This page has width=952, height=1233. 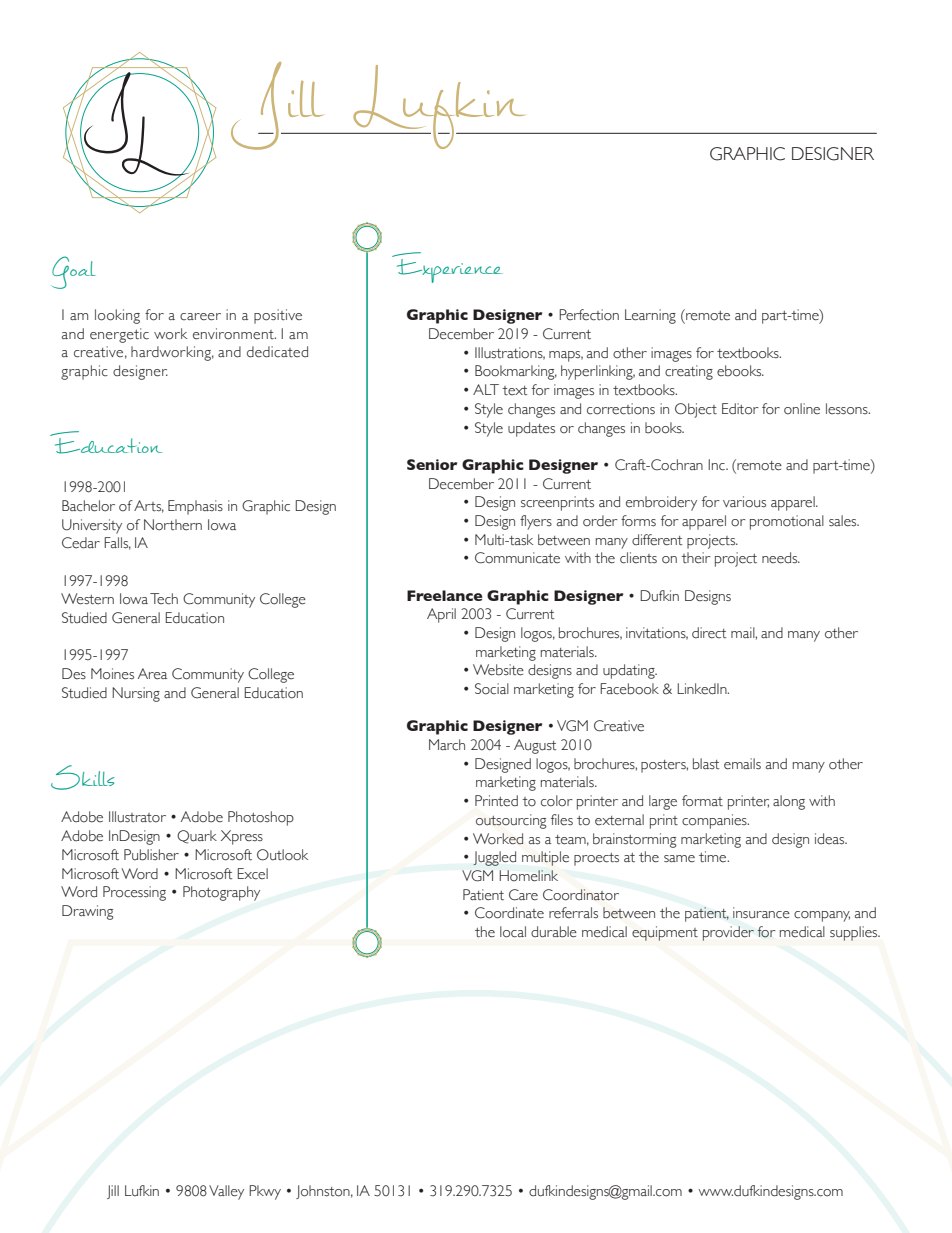 What do you see at coordinates (136, 694) in the page?
I see `Nursing` at bounding box center [136, 694].
